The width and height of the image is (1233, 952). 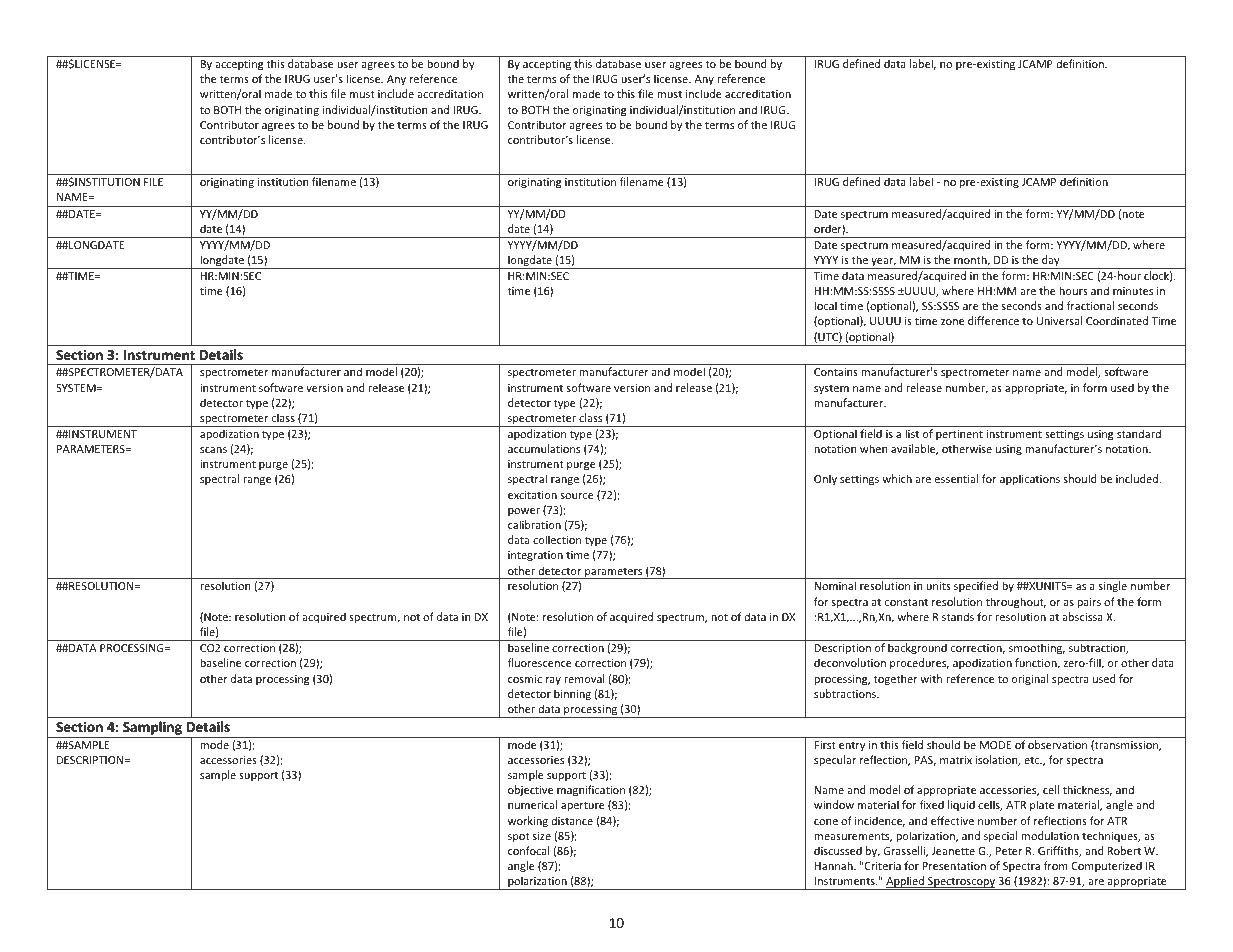 I want to click on from, so click(x=1055, y=865).
